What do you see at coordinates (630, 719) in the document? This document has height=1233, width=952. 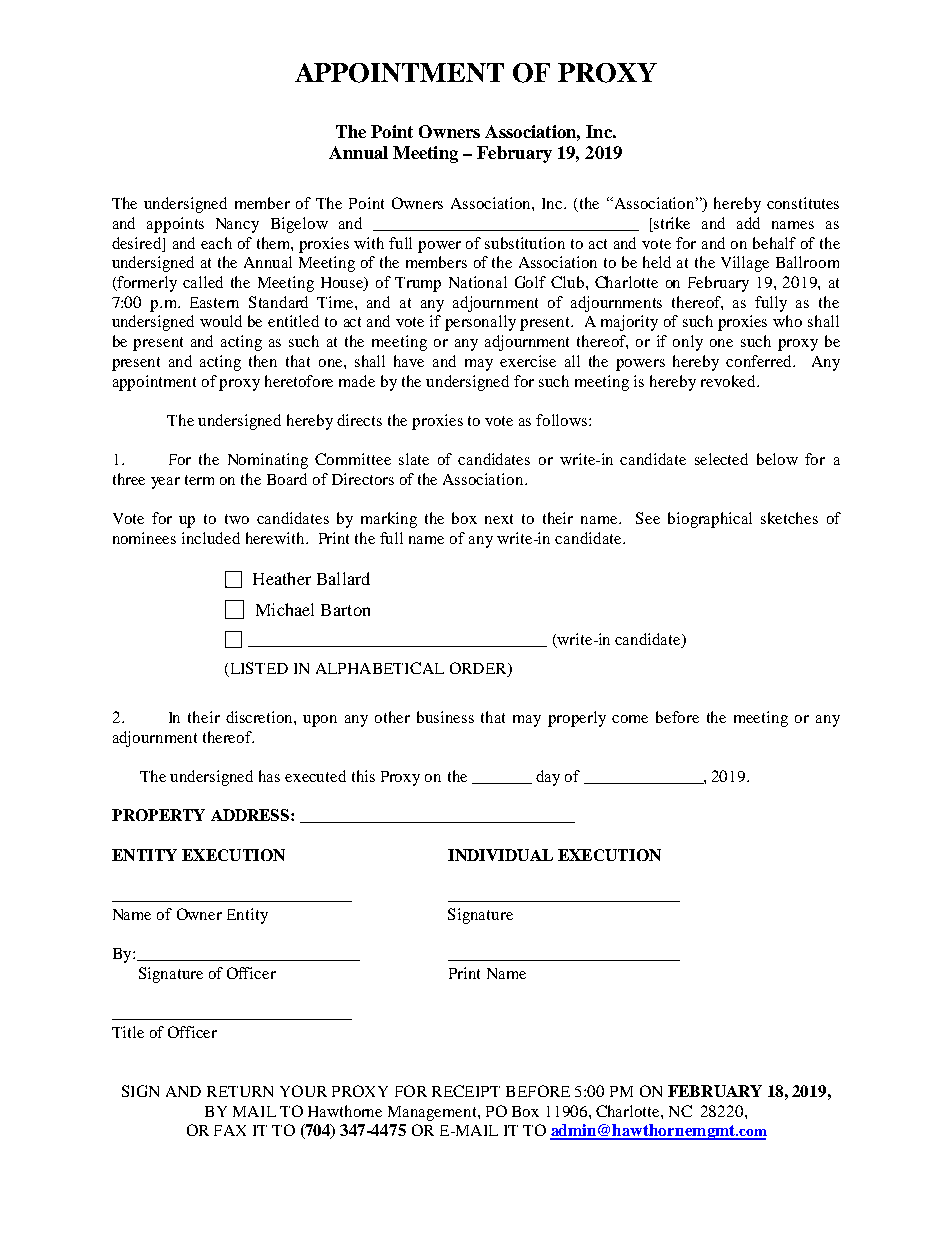 I see `come` at bounding box center [630, 719].
